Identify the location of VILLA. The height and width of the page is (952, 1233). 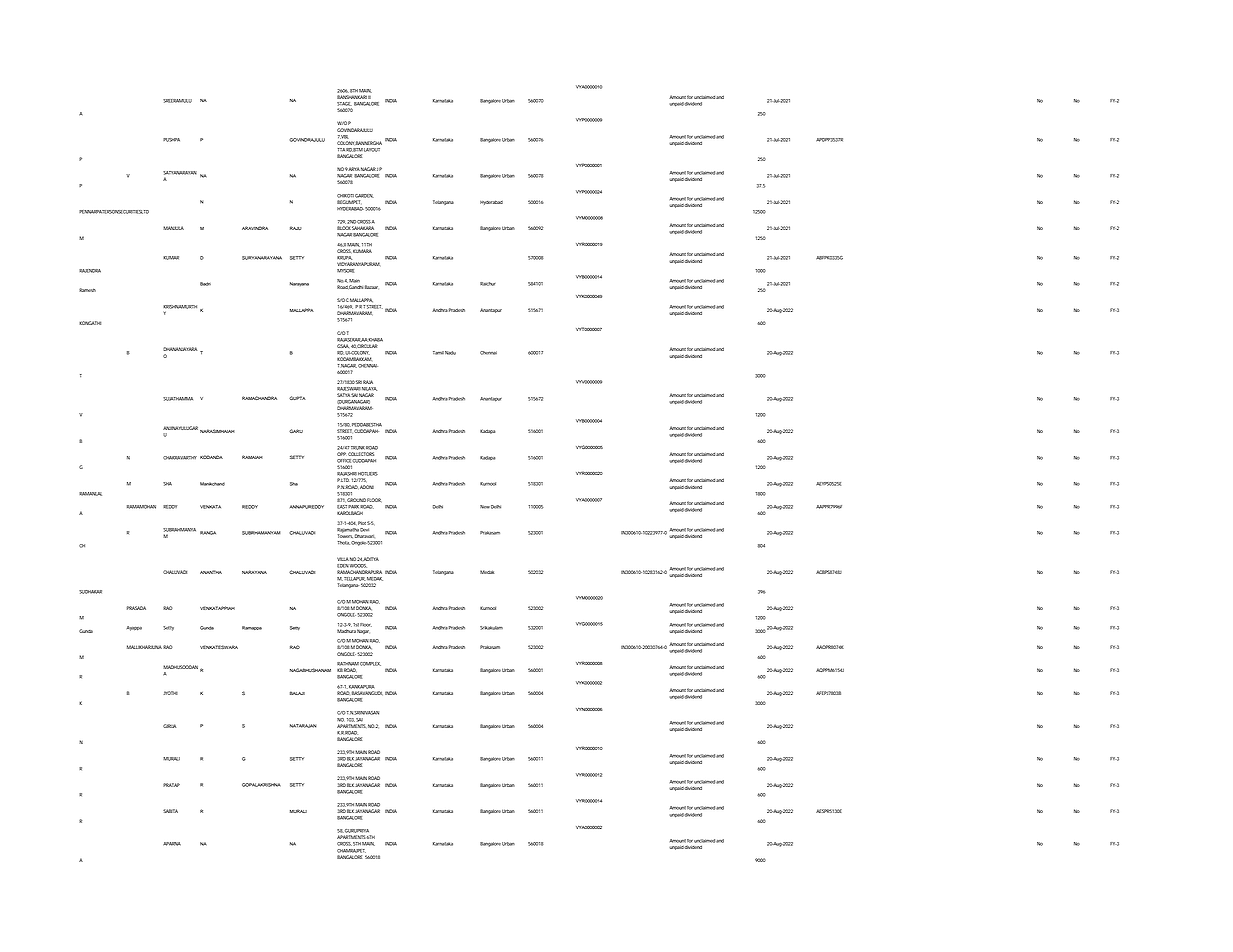
(343, 559).
